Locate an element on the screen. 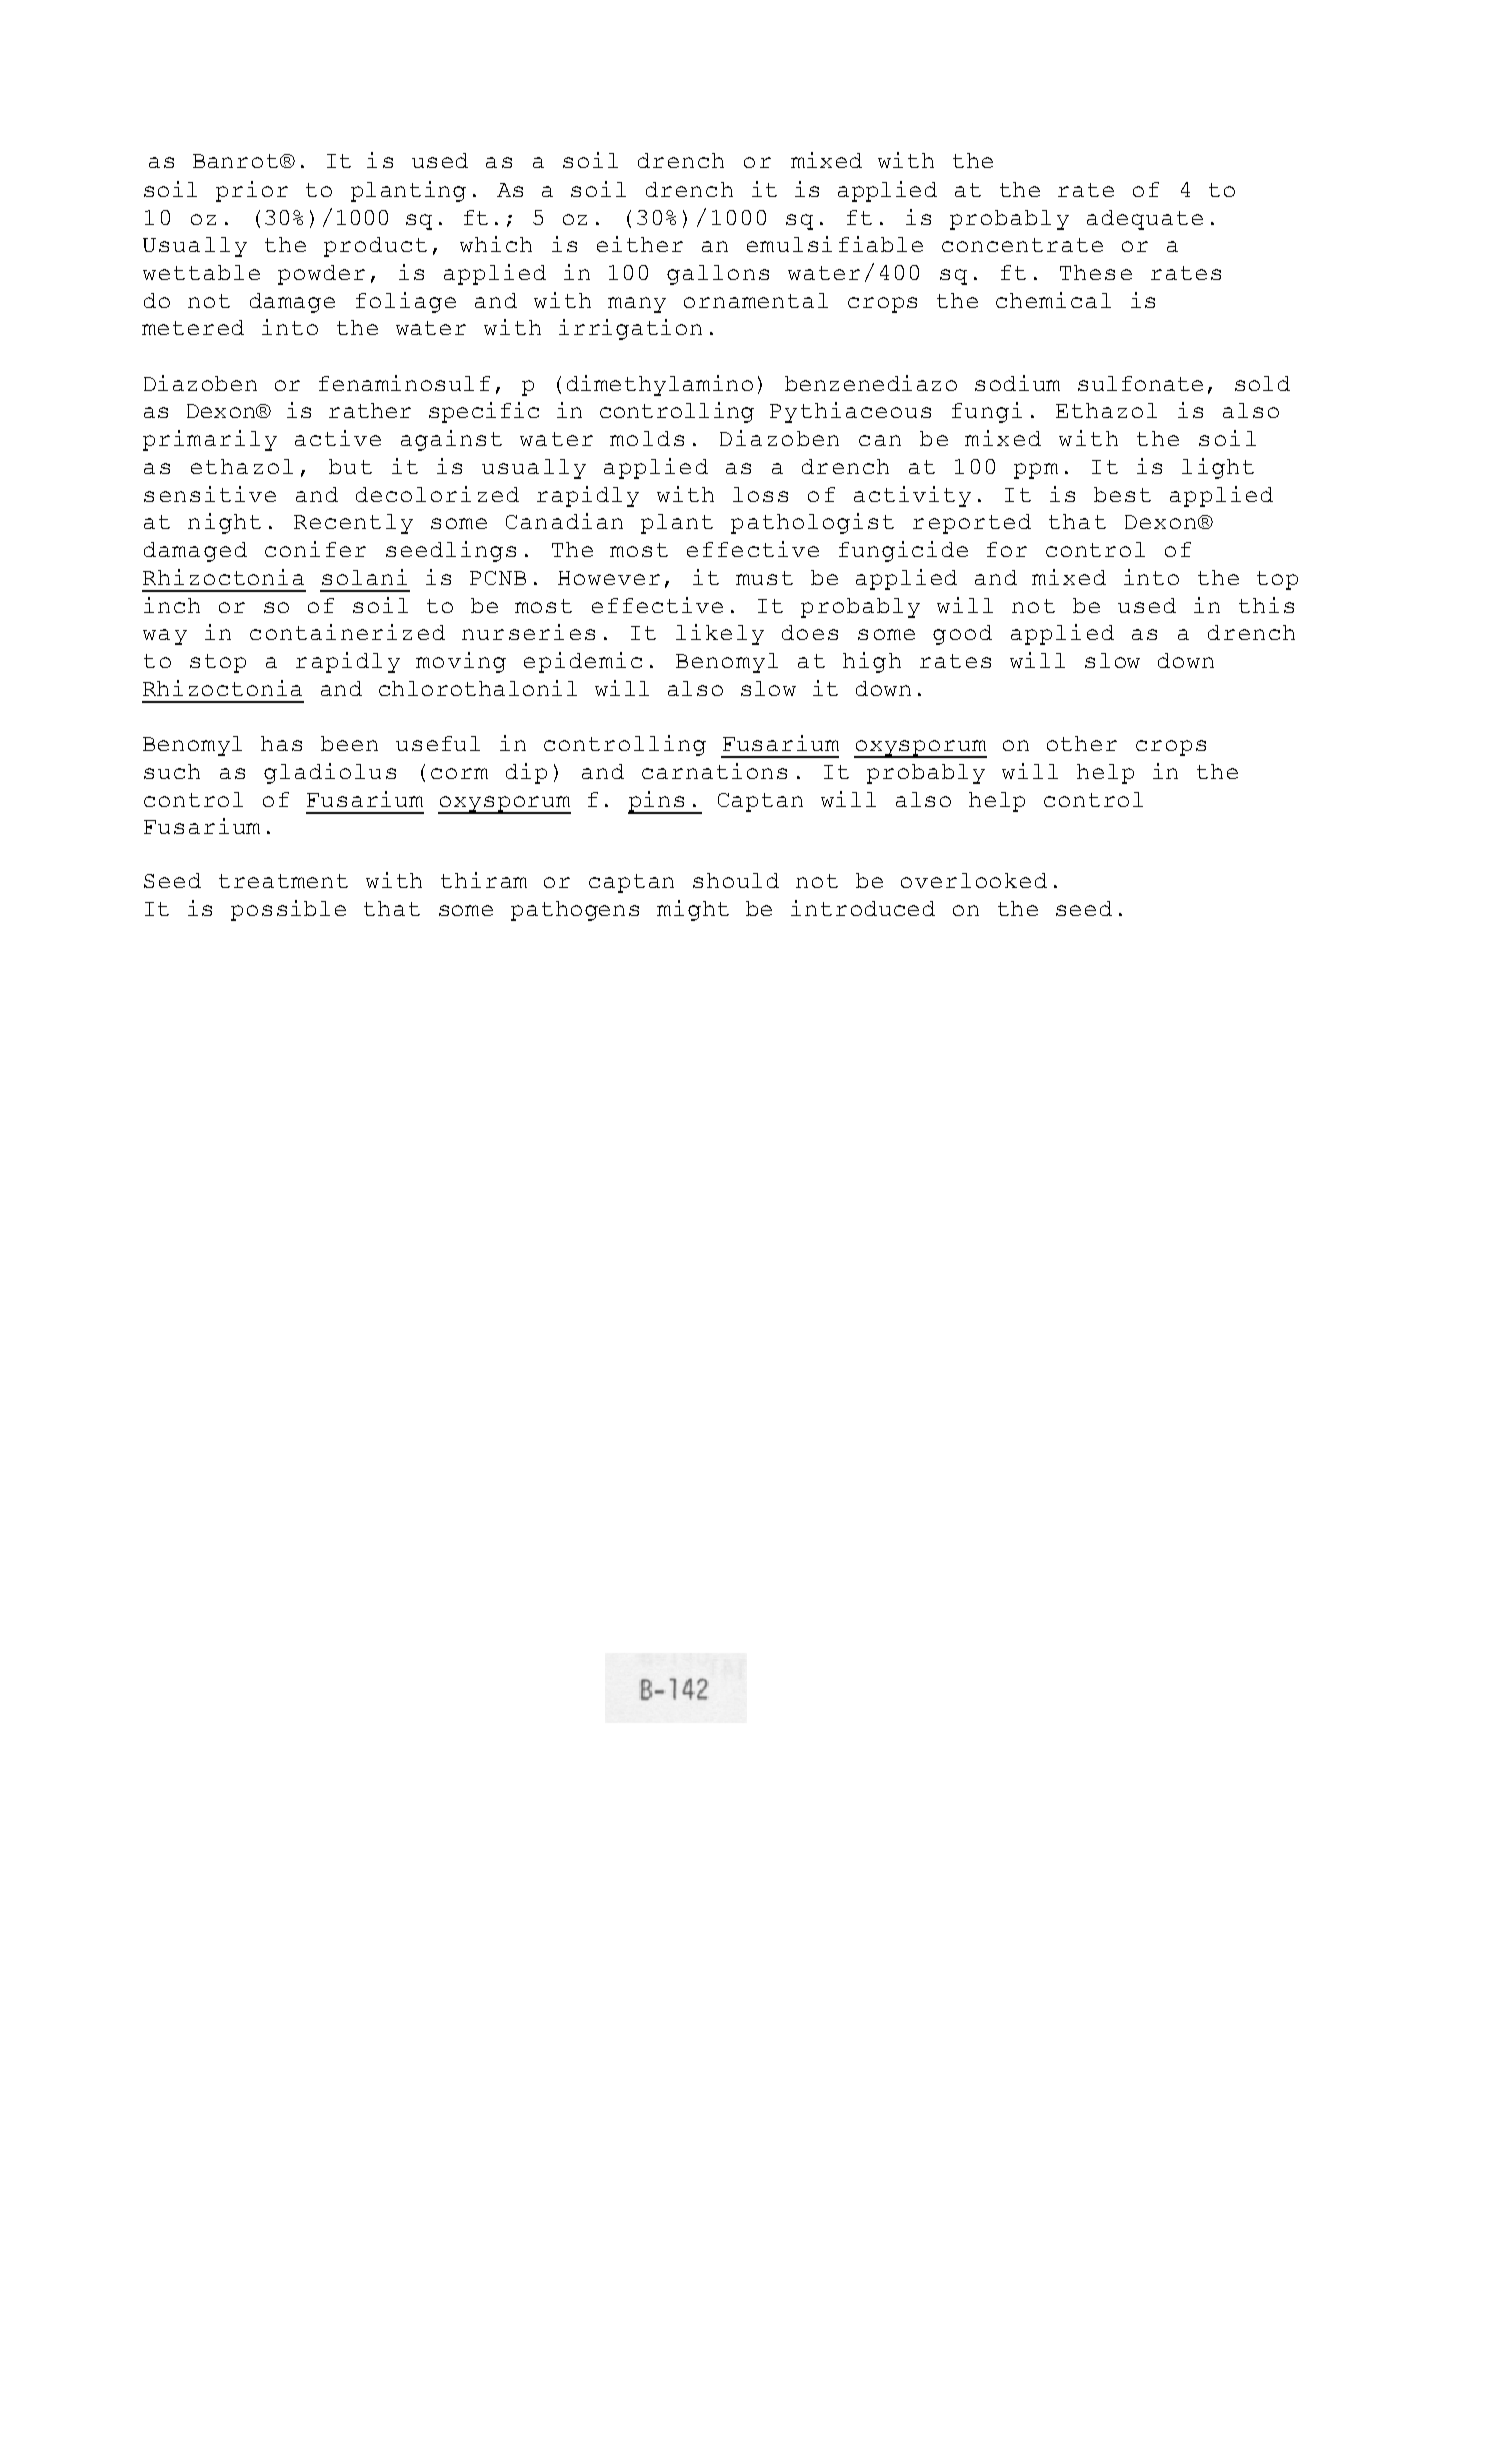 The image size is (1489, 2452). containerized is located at coordinates (347, 632).
